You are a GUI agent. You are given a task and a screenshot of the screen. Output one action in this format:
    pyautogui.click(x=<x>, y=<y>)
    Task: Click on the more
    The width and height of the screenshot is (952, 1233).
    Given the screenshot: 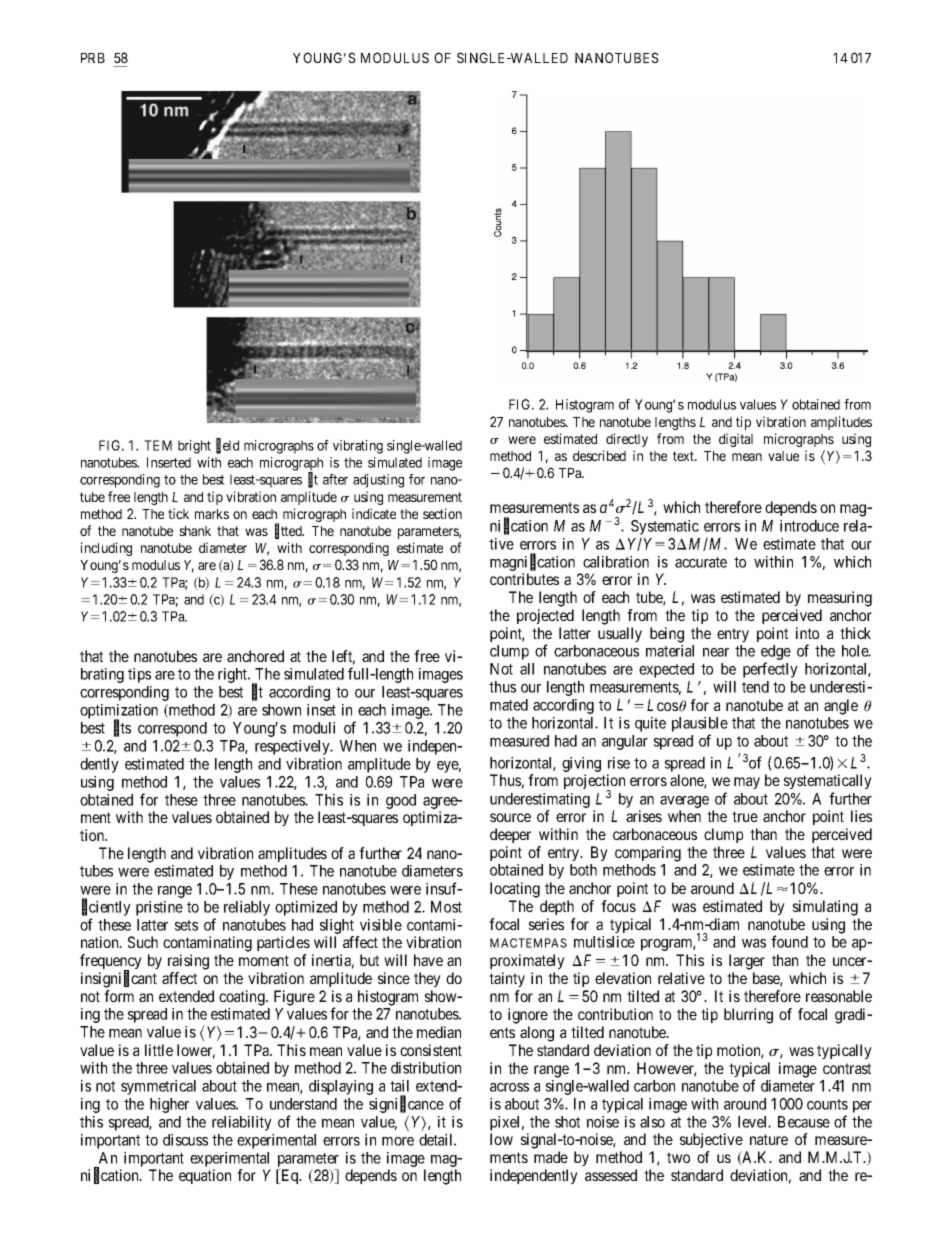 What is the action you would take?
    pyautogui.click(x=398, y=1141)
